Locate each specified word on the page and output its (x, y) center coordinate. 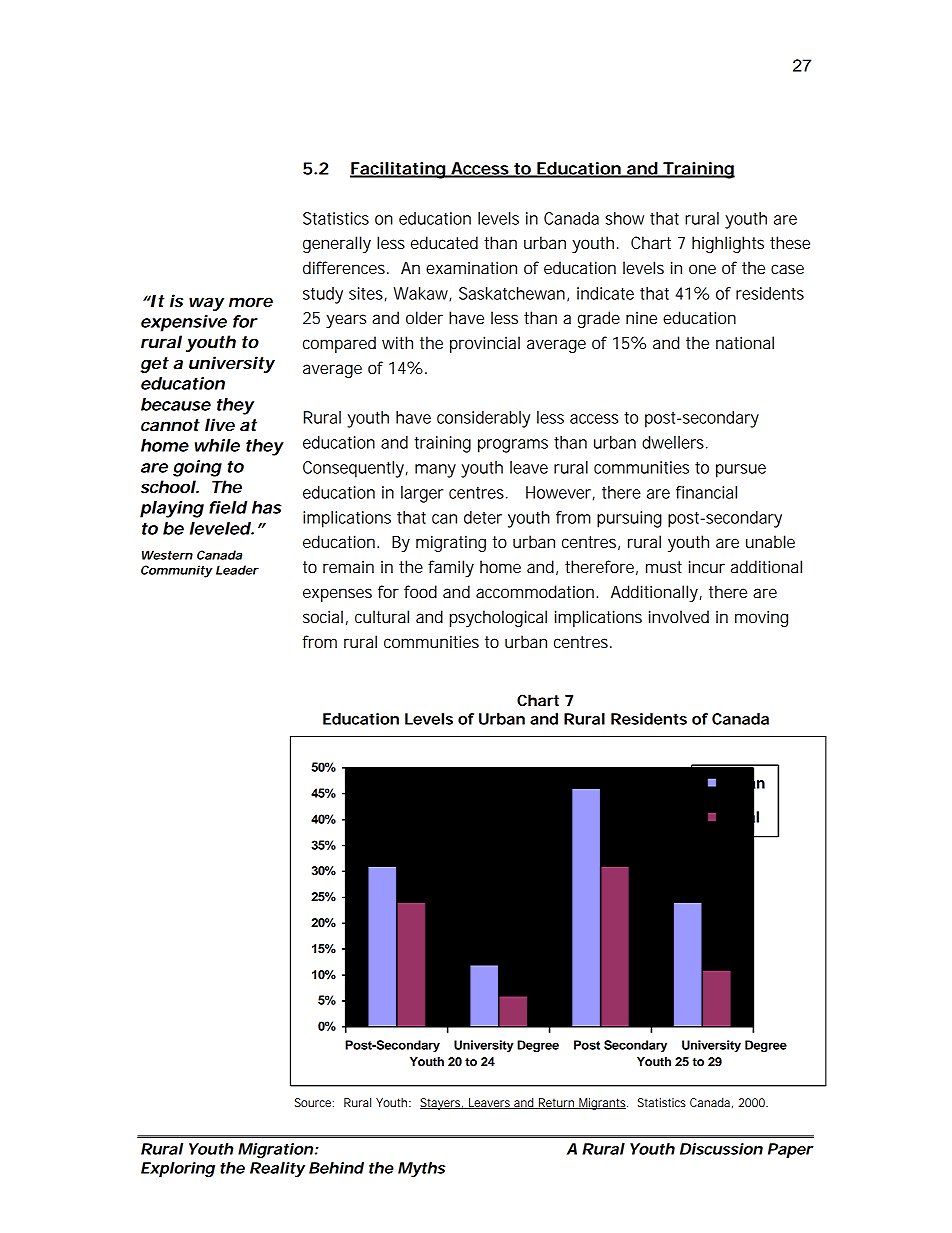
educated (444, 242)
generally (337, 244)
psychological (498, 618)
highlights (728, 244)
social (323, 616)
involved (679, 616)
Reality (277, 1169)
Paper (791, 1150)
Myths (421, 1169)
